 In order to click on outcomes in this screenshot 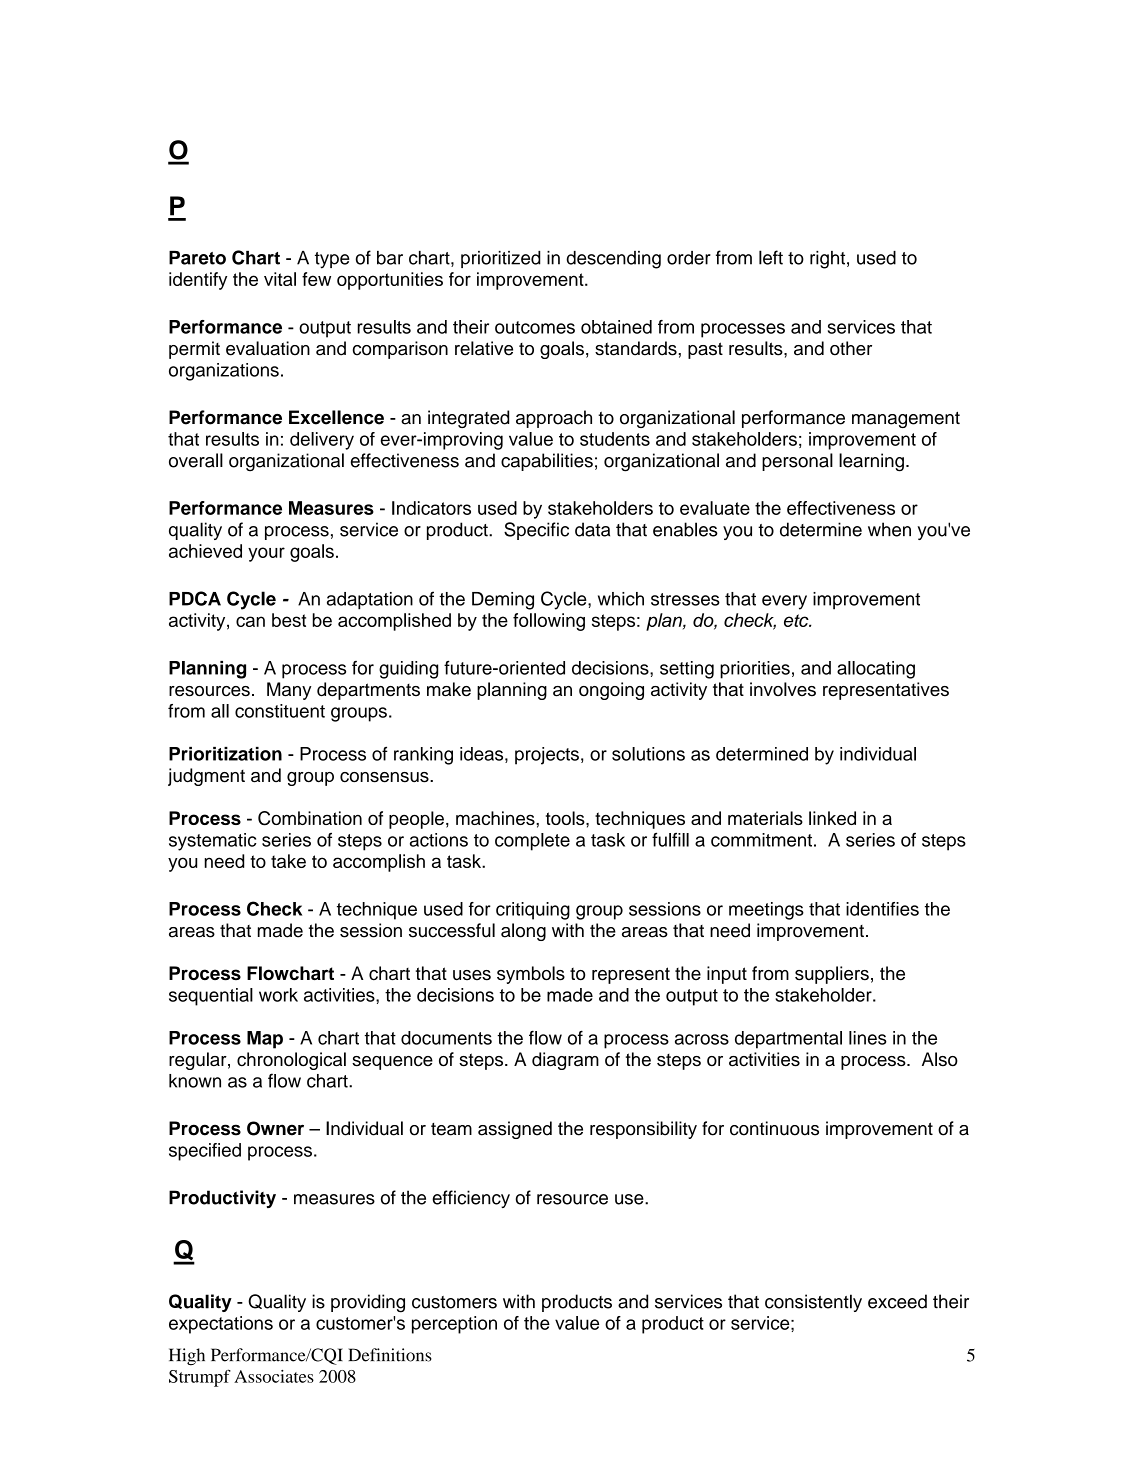, I will do `click(535, 327)`.
